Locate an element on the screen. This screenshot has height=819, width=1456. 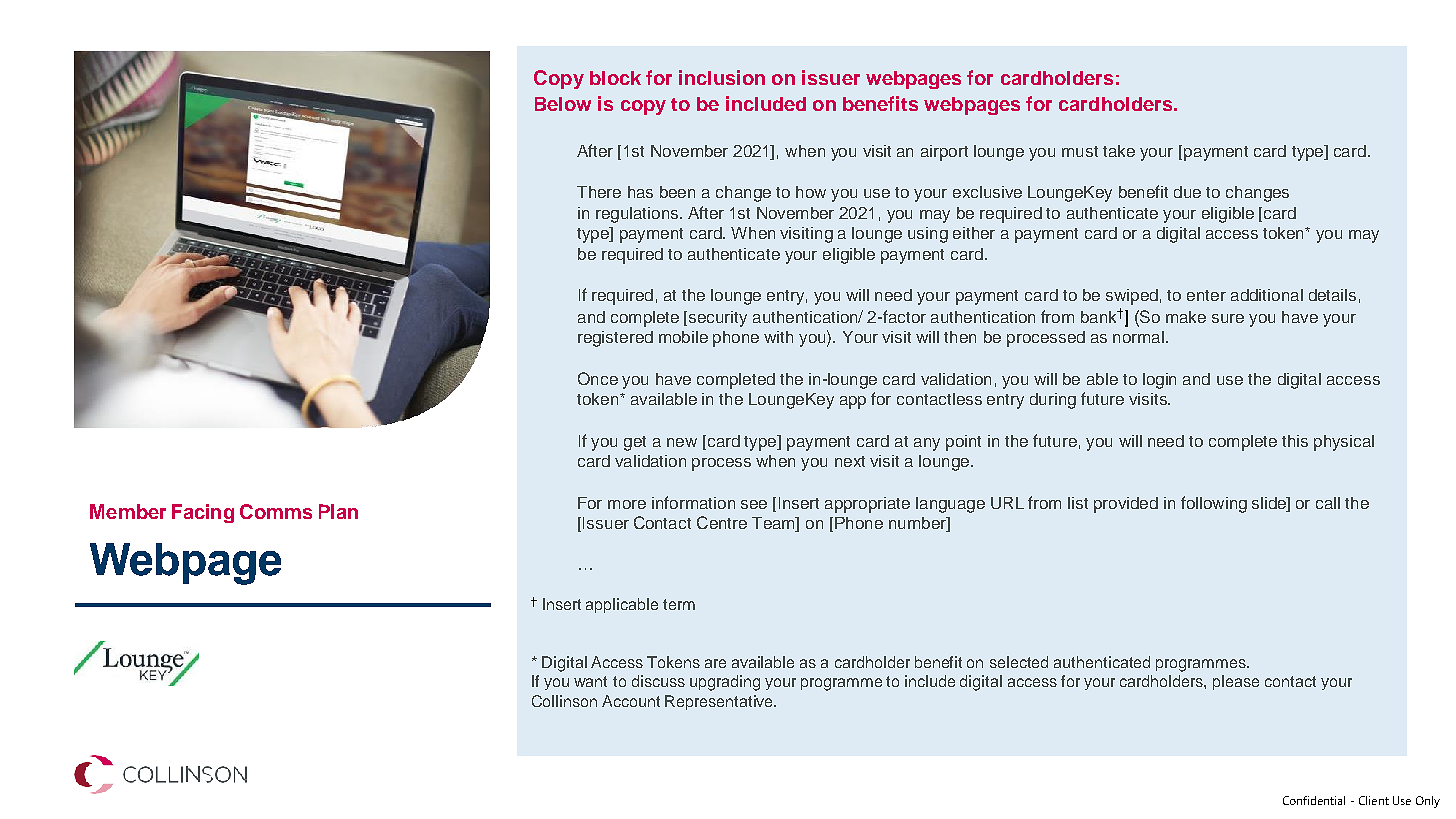
new is located at coordinates (682, 442).
